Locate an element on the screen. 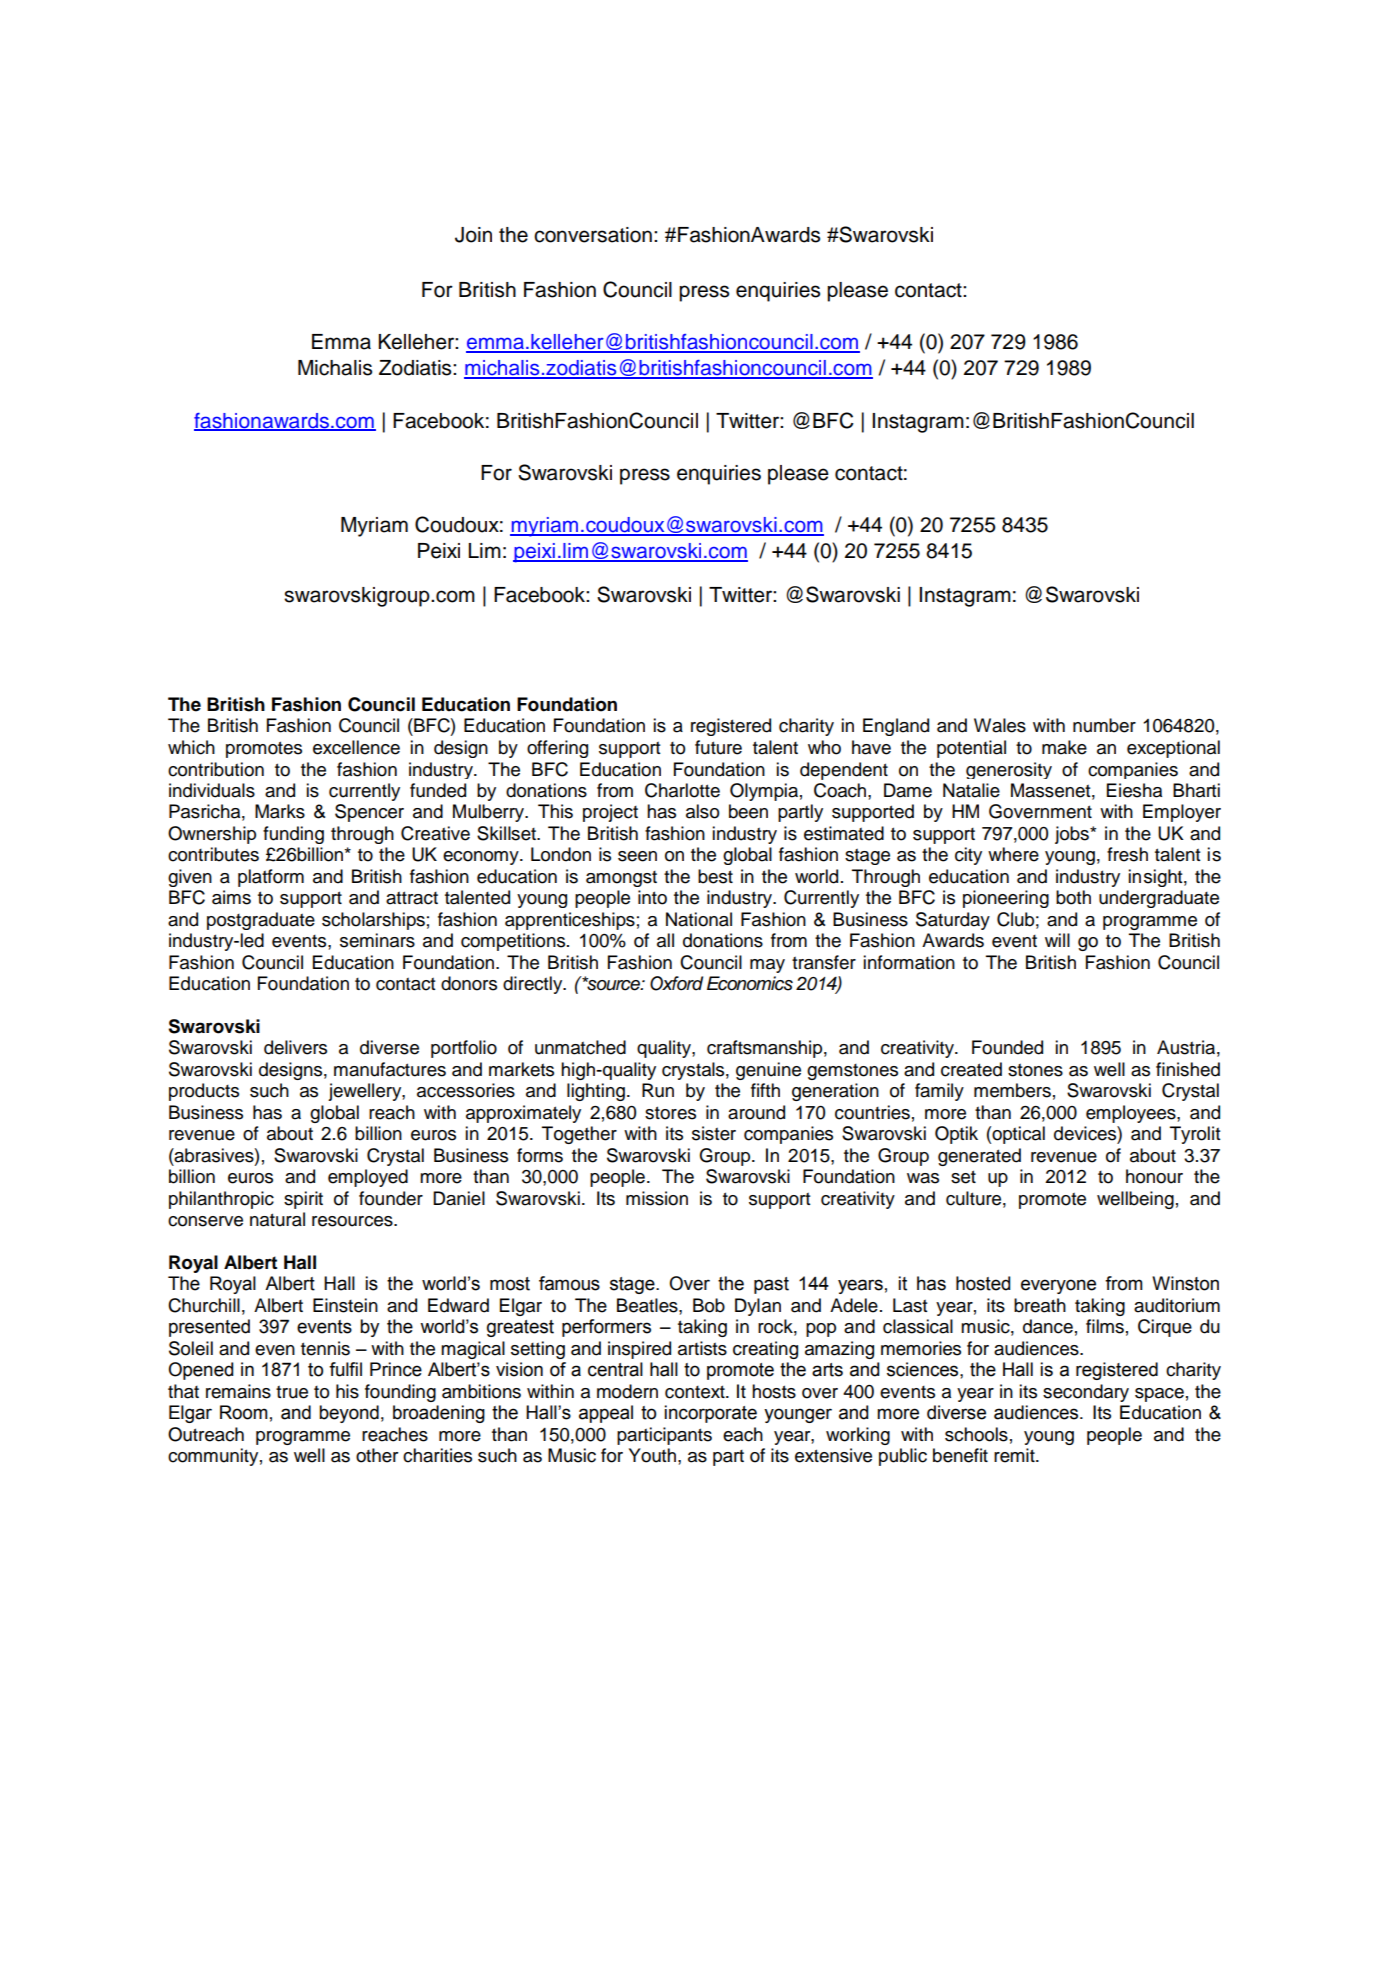  honour is located at coordinates (1154, 1176).
